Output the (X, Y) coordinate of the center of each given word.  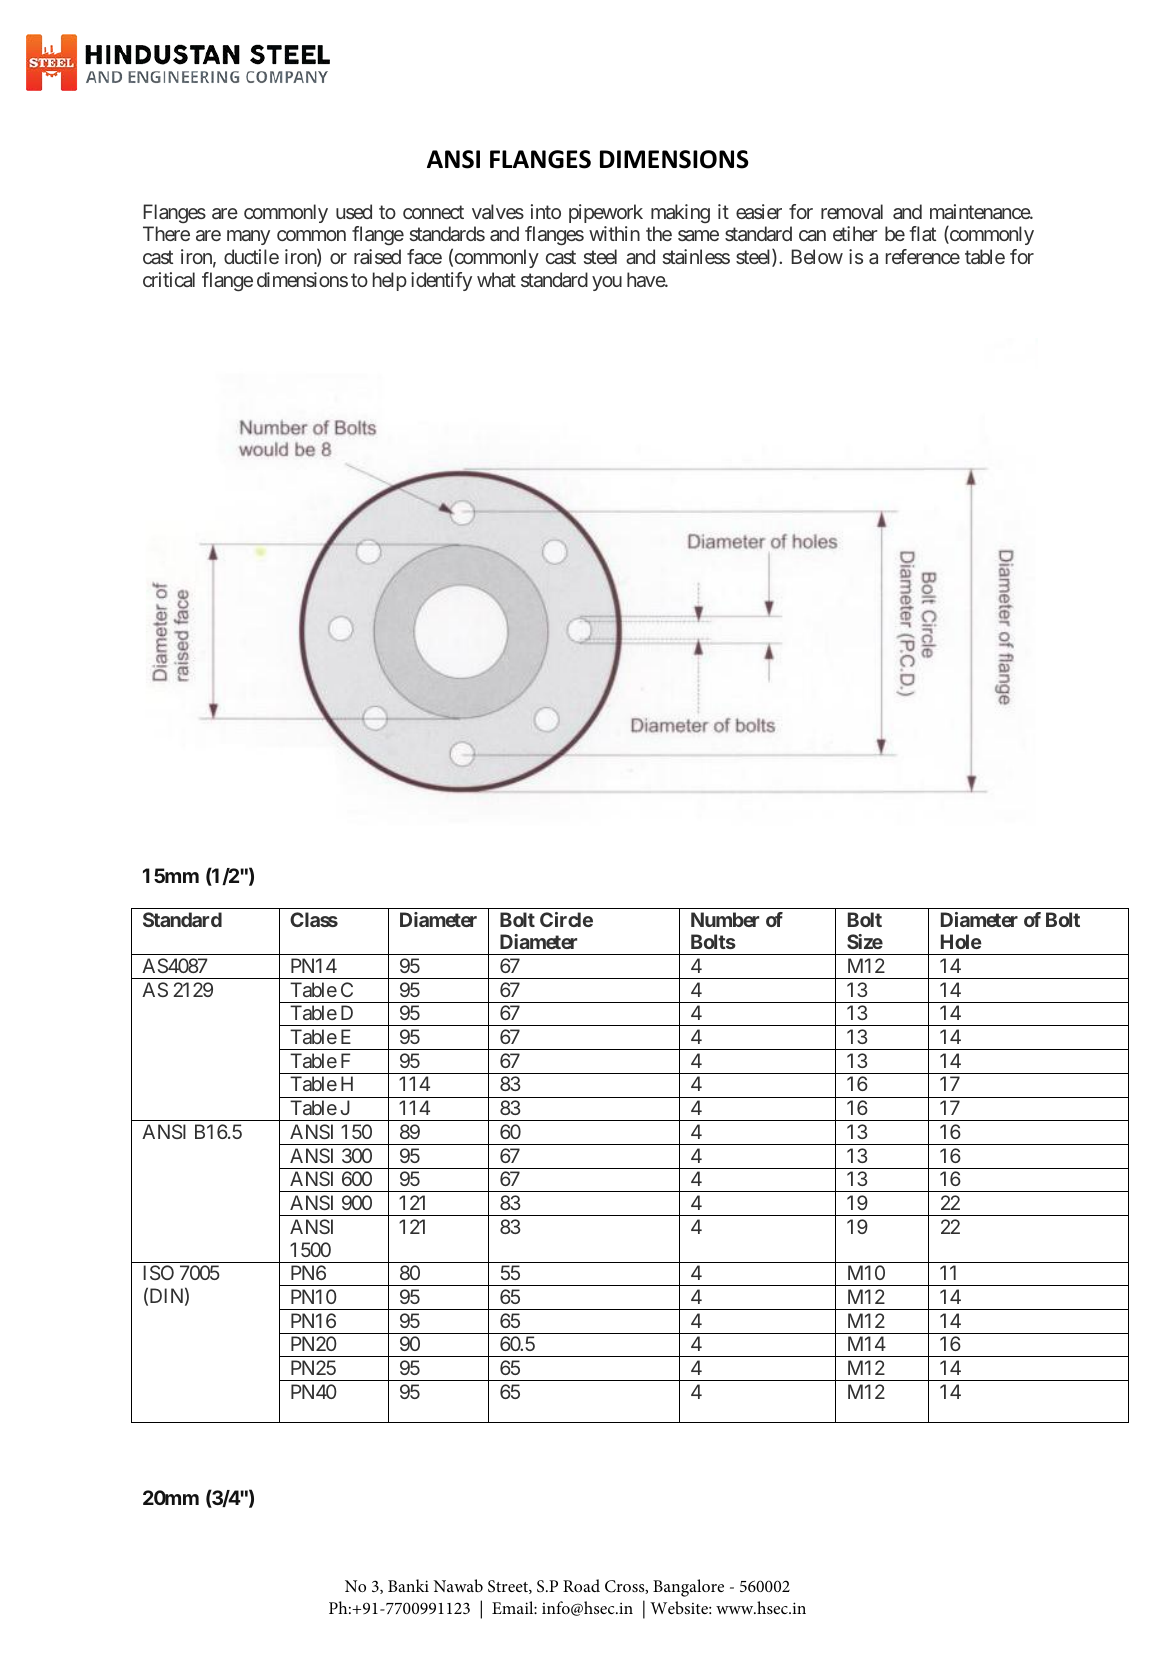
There (166, 233)
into (546, 211)
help (390, 281)
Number (725, 919)
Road (581, 1585)
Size (865, 941)
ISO (158, 1272)
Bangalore (688, 1588)
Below (817, 256)
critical (169, 279)
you (607, 283)
